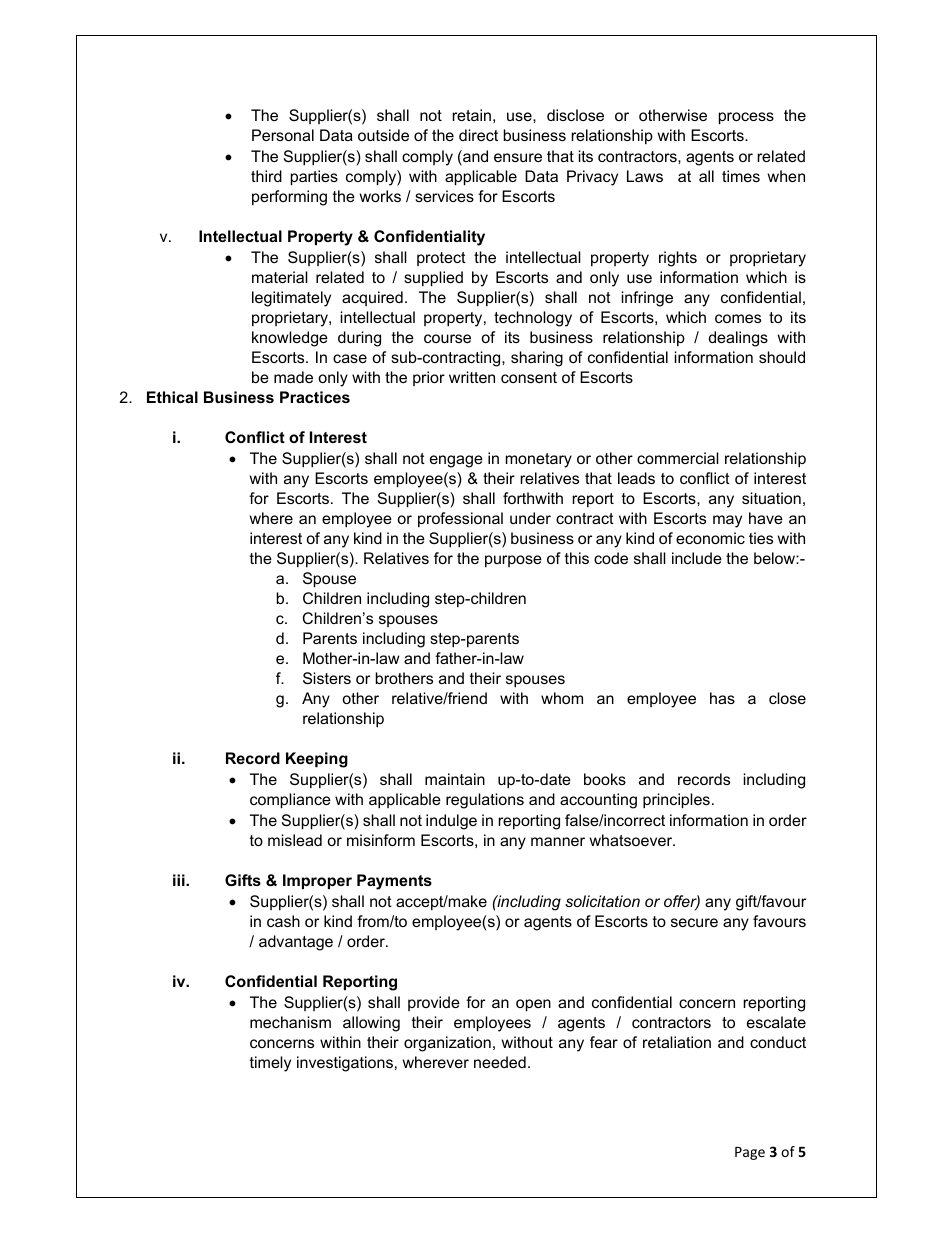  What do you see at coordinates (694, 922) in the image?
I see `secure` at bounding box center [694, 922].
